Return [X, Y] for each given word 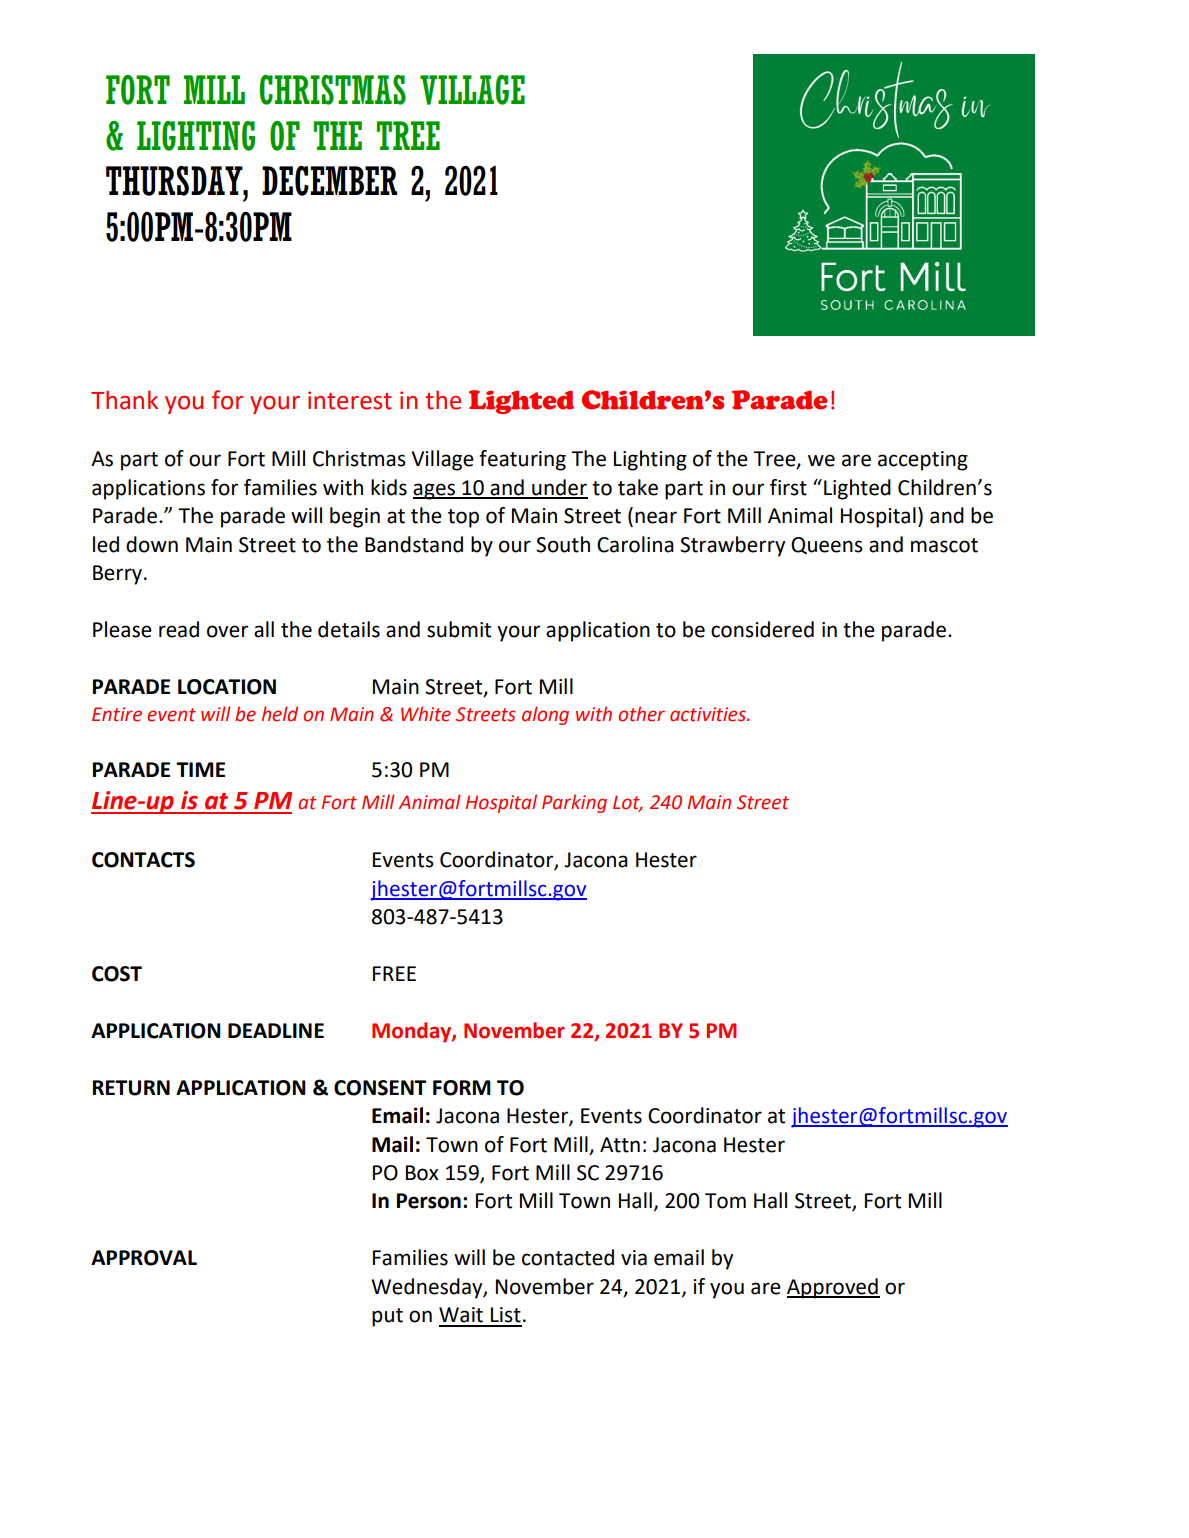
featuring [522, 460]
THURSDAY [175, 181]
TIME [200, 769]
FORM [462, 1088]
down [152, 544]
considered [762, 629]
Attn [620, 1145]
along [545, 715]
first [788, 487]
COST [117, 974]
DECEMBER [329, 181]
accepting [923, 461]
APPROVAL [144, 1258]
